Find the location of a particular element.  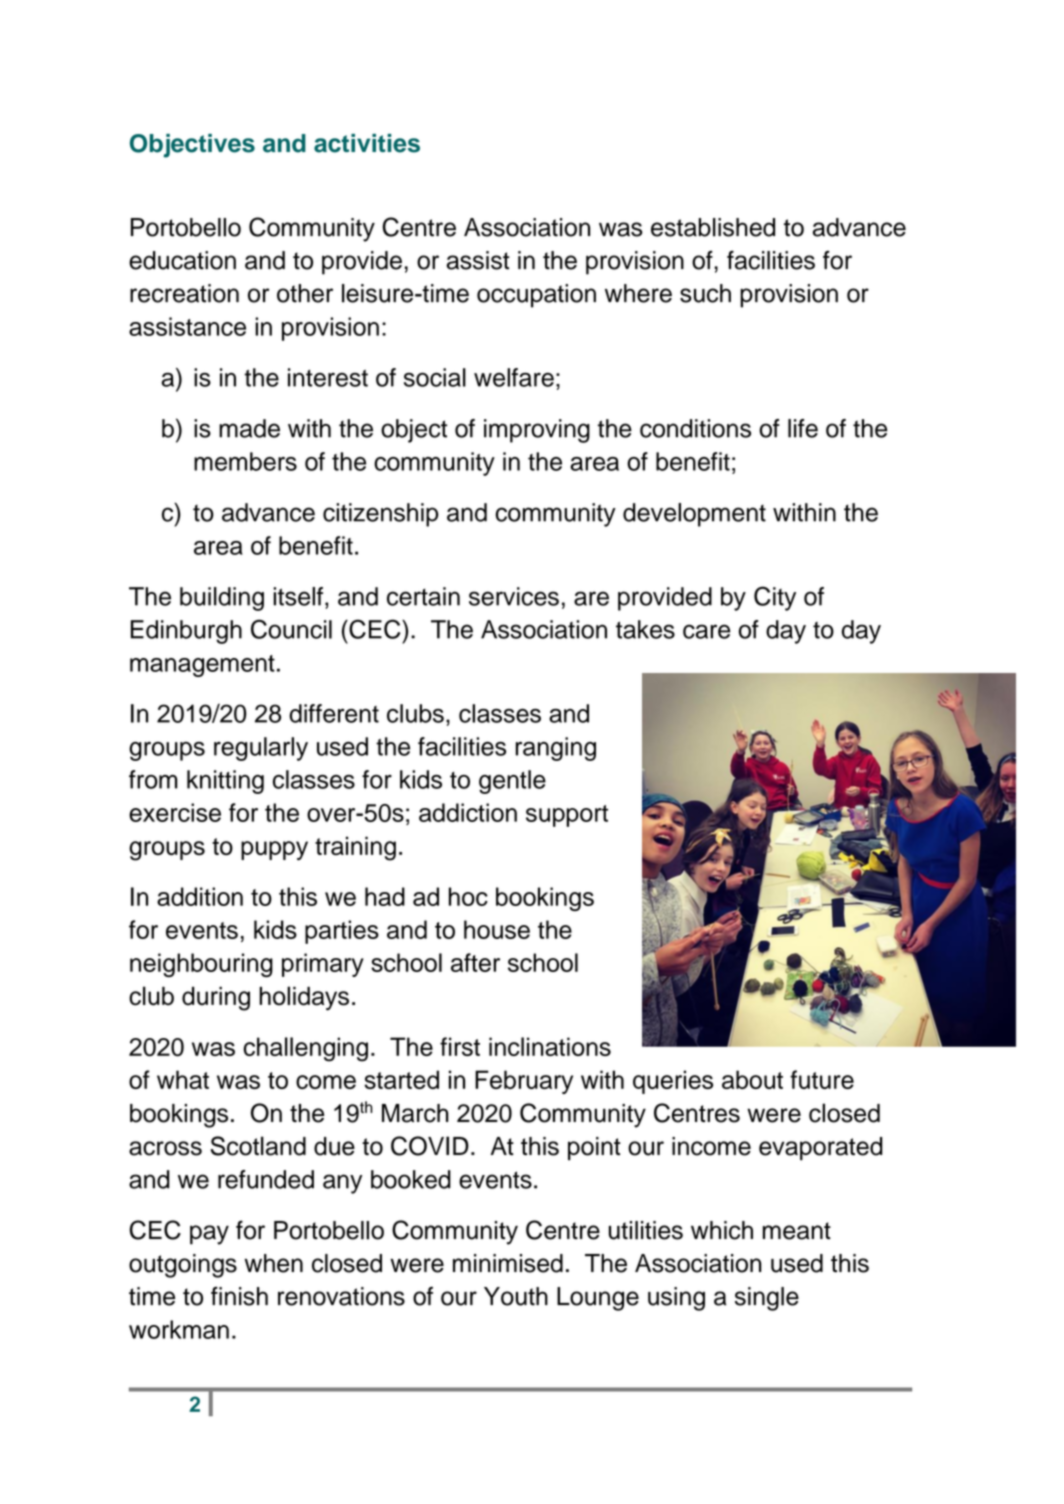

activities is located at coordinates (367, 143).
